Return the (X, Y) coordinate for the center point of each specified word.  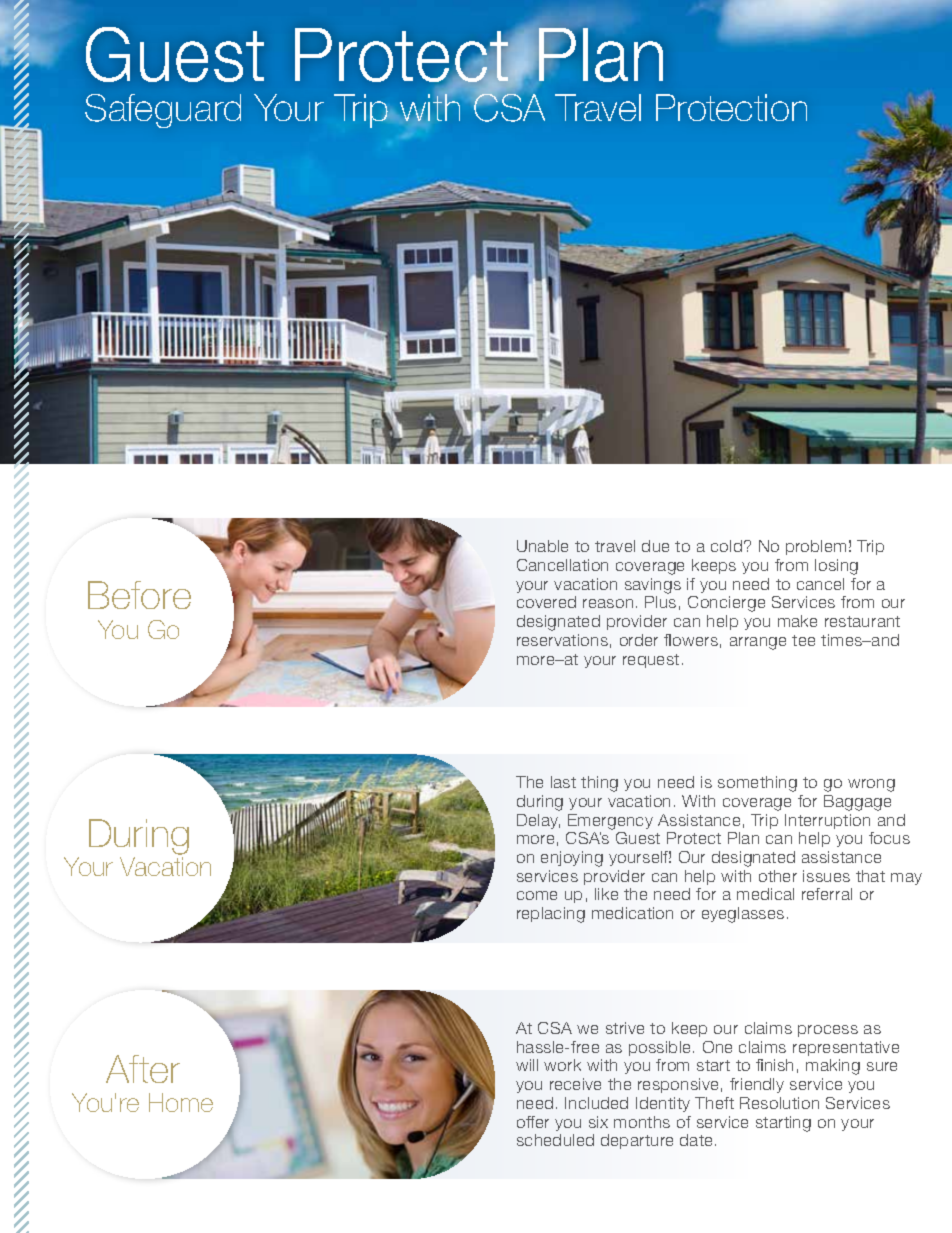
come (537, 895)
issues (826, 876)
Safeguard (163, 111)
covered (546, 602)
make (797, 621)
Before (139, 595)
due (655, 546)
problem (816, 547)
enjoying (572, 859)
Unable (542, 546)
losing (836, 567)
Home (181, 1102)
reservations (562, 640)
